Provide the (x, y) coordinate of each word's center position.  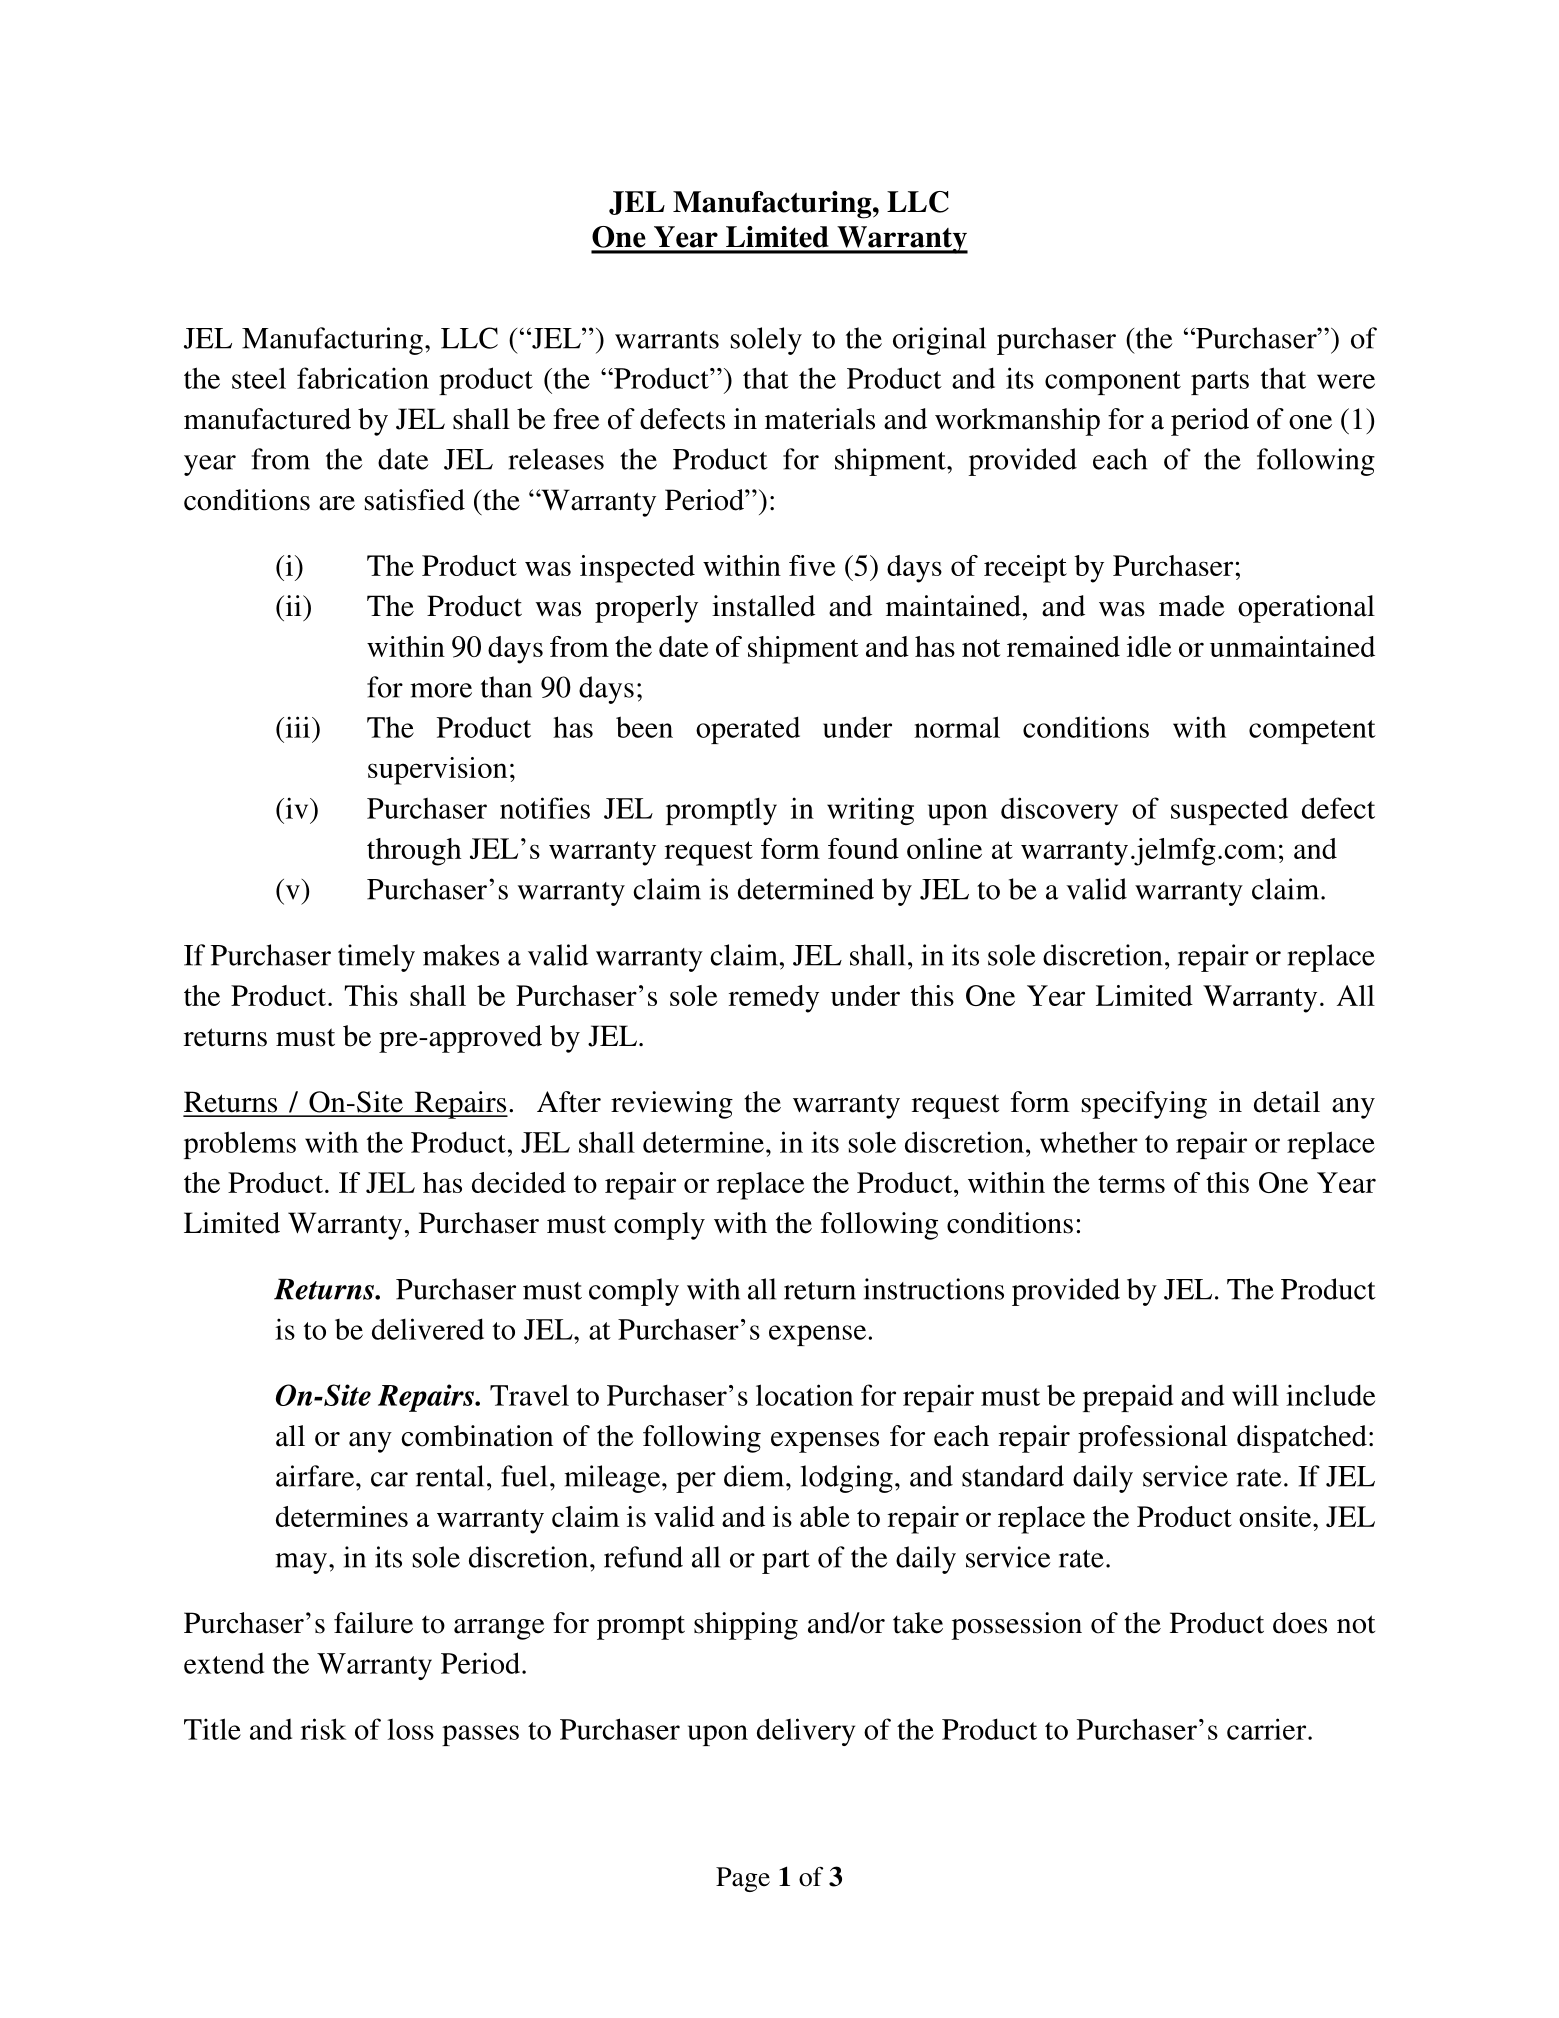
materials (820, 419)
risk (324, 1729)
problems (240, 1145)
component (1113, 383)
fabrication (363, 378)
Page (743, 1879)
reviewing (672, 1105)
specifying (1144, 1105)
